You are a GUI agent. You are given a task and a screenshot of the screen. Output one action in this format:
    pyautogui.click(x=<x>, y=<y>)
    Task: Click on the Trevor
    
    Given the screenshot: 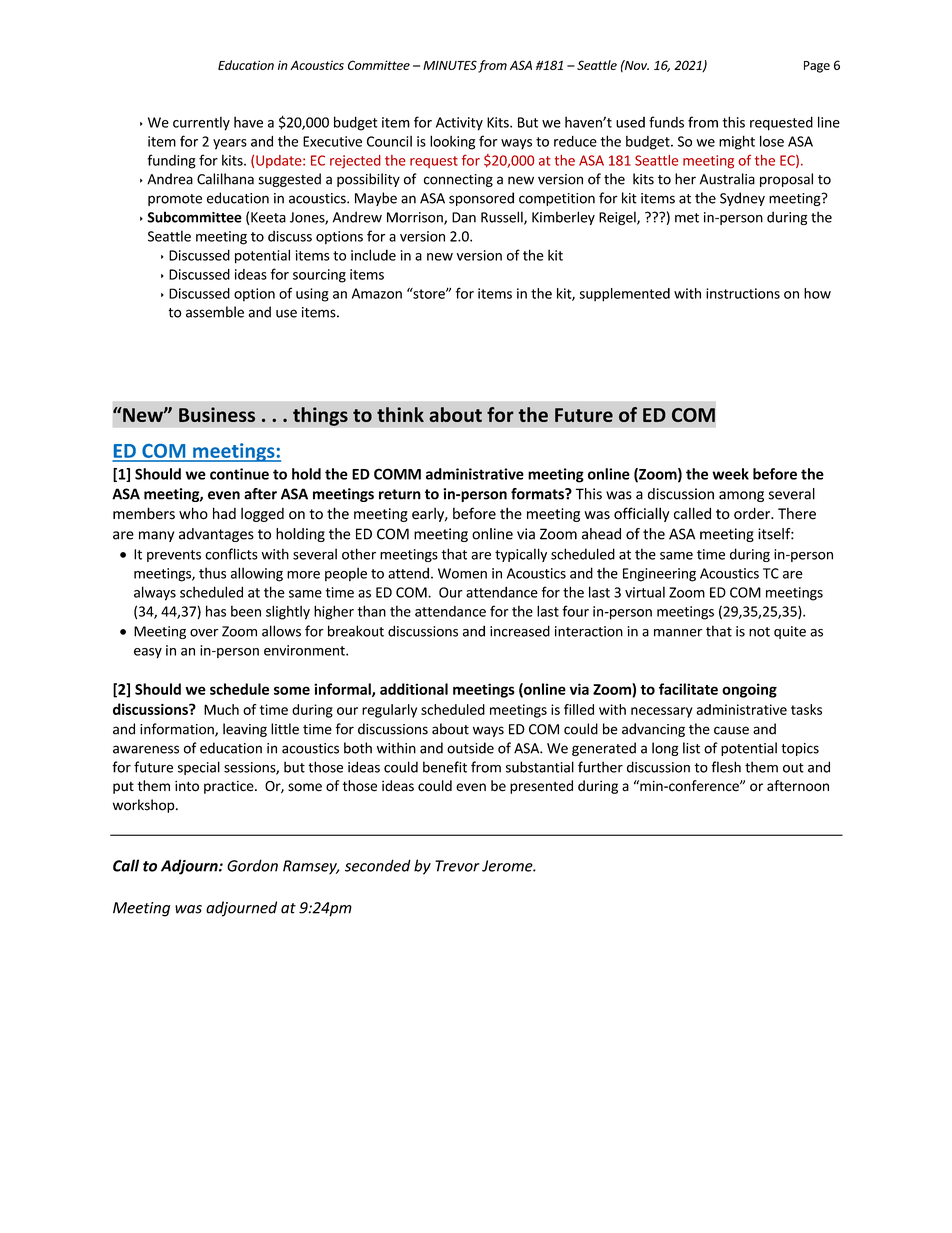 What is the action you would take?
    pyautogui.click(x=457, y=866)
